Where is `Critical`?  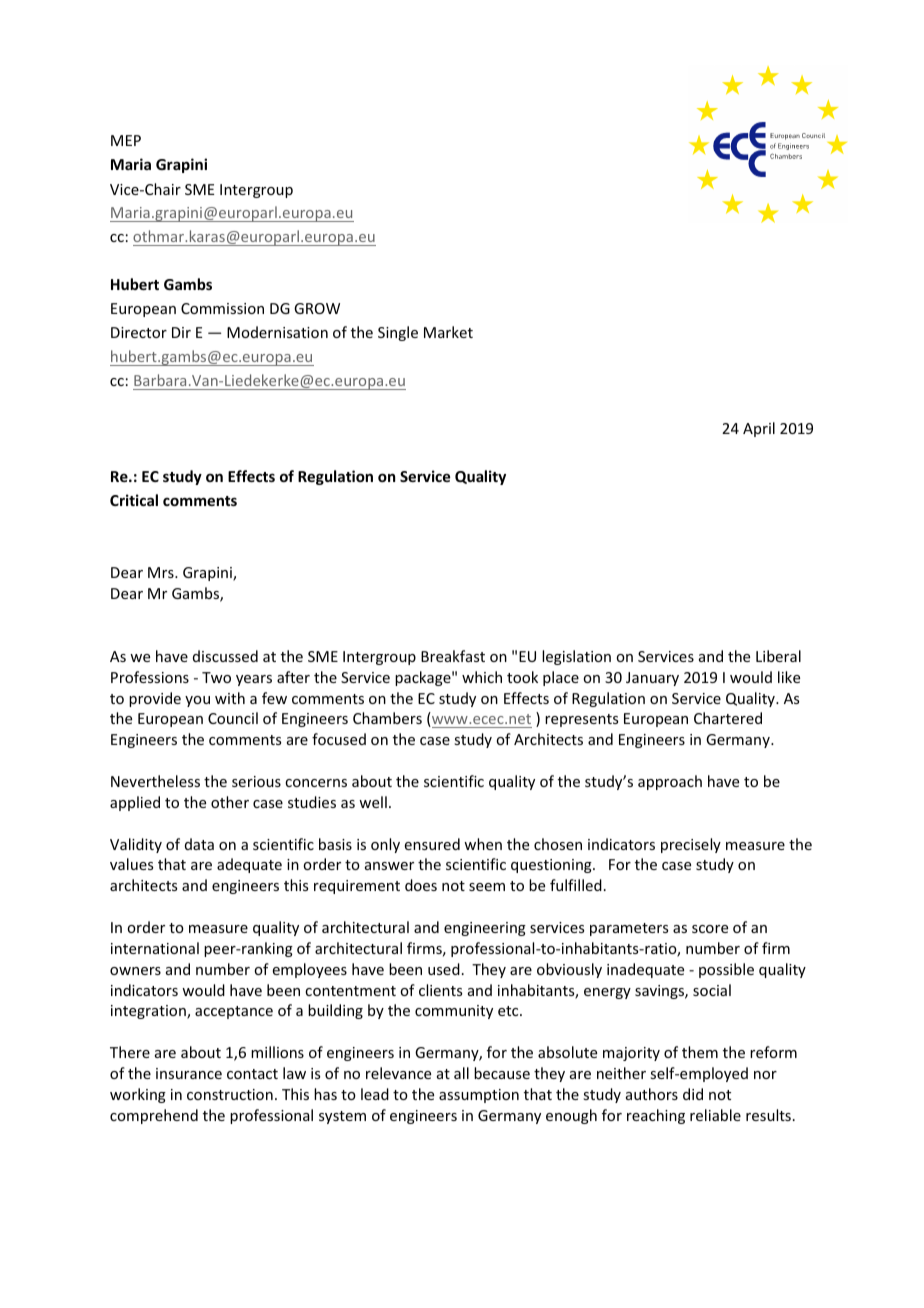
Critical is located at coordinates (134, 500).
